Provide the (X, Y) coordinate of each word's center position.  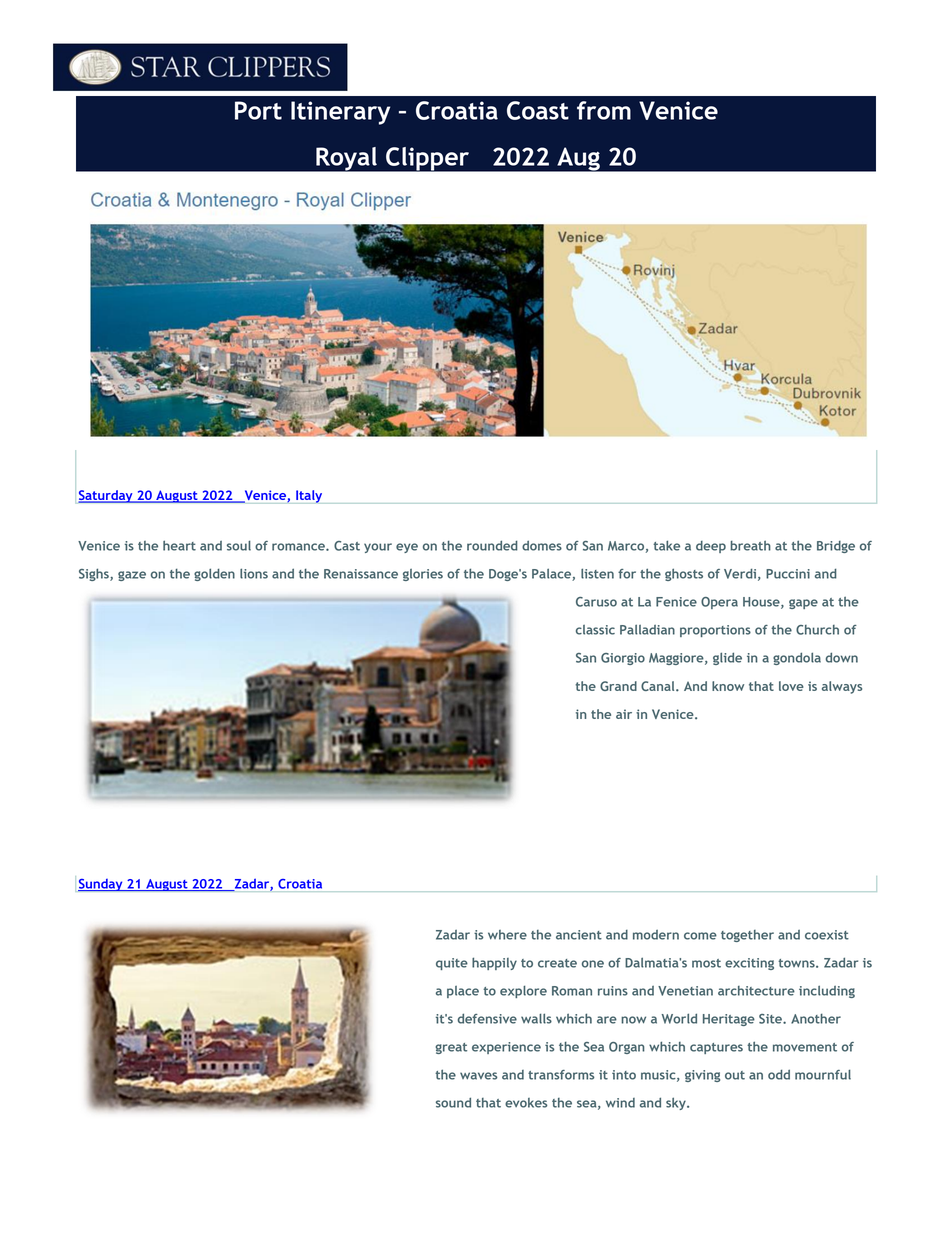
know (728, 686)
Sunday (100, 885)
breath (750, 545)
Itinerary (340, 113)
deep (711, 547)
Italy (309, 497)
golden (214, 574)
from (604, 110)
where (507, 935)
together (747, 936)
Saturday (106, 496)
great (451, 1048)
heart (179, 545)
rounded (492, 545)
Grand (618, 686)
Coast (538, 110)
